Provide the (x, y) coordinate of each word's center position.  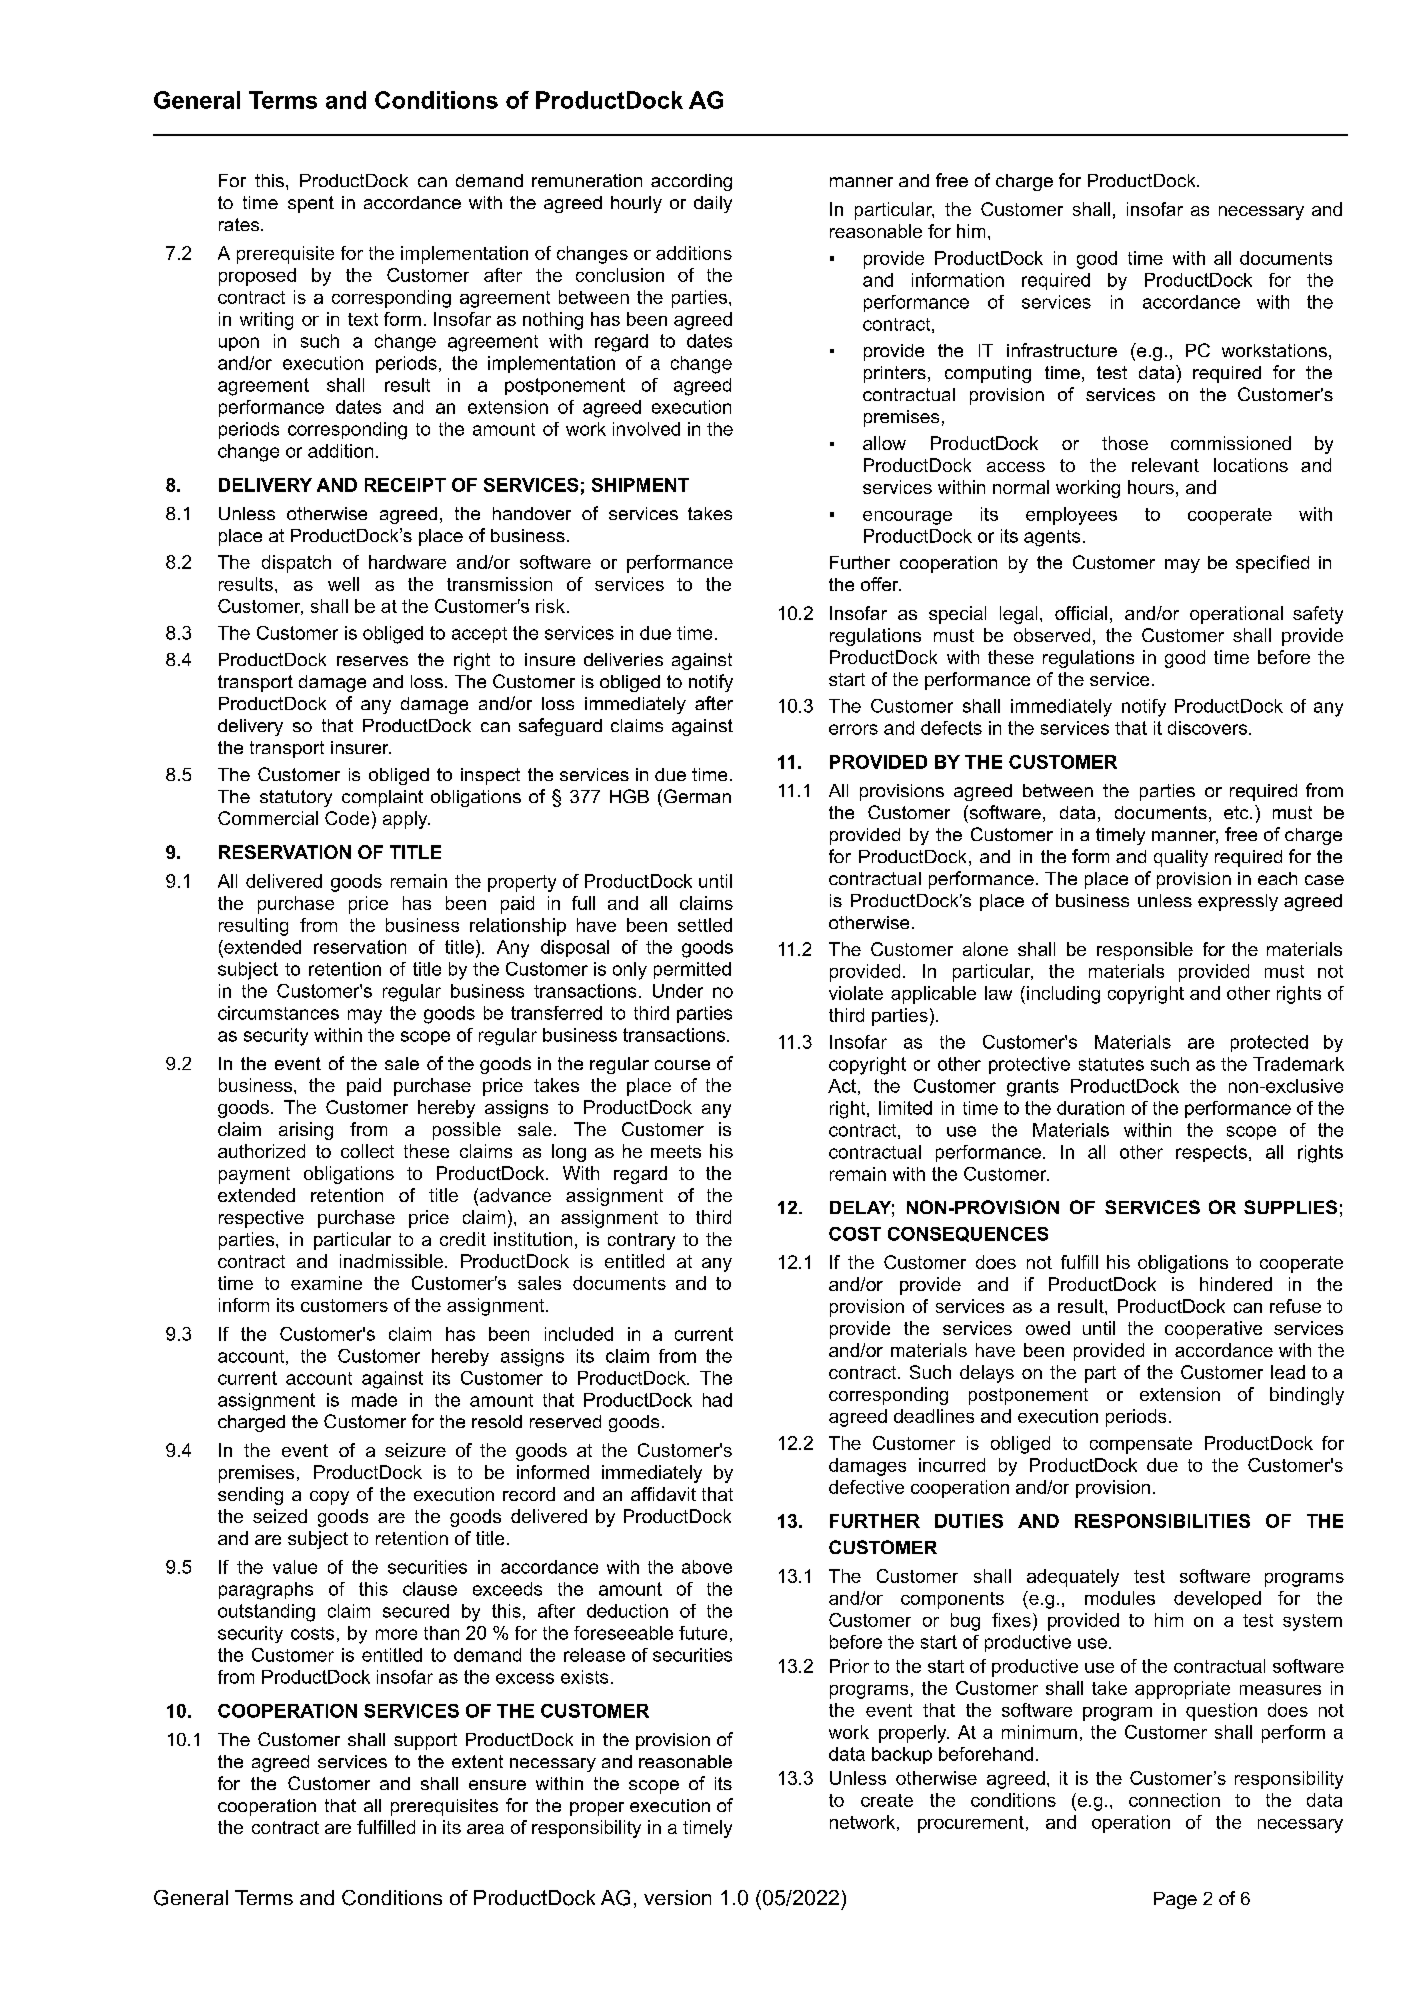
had (717, 1400)
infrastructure (1062, 350)
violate (856, 993)
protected (1269, 1043)
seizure (415, 1450)
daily (713, 204)
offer (881, 584)
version (677, 1897)
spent (311, 204)
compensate (1141, 1445)
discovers (1207, 728)
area (485, 1829)
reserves (372, 661)
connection (1174, 1800)
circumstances (278, 1013)
